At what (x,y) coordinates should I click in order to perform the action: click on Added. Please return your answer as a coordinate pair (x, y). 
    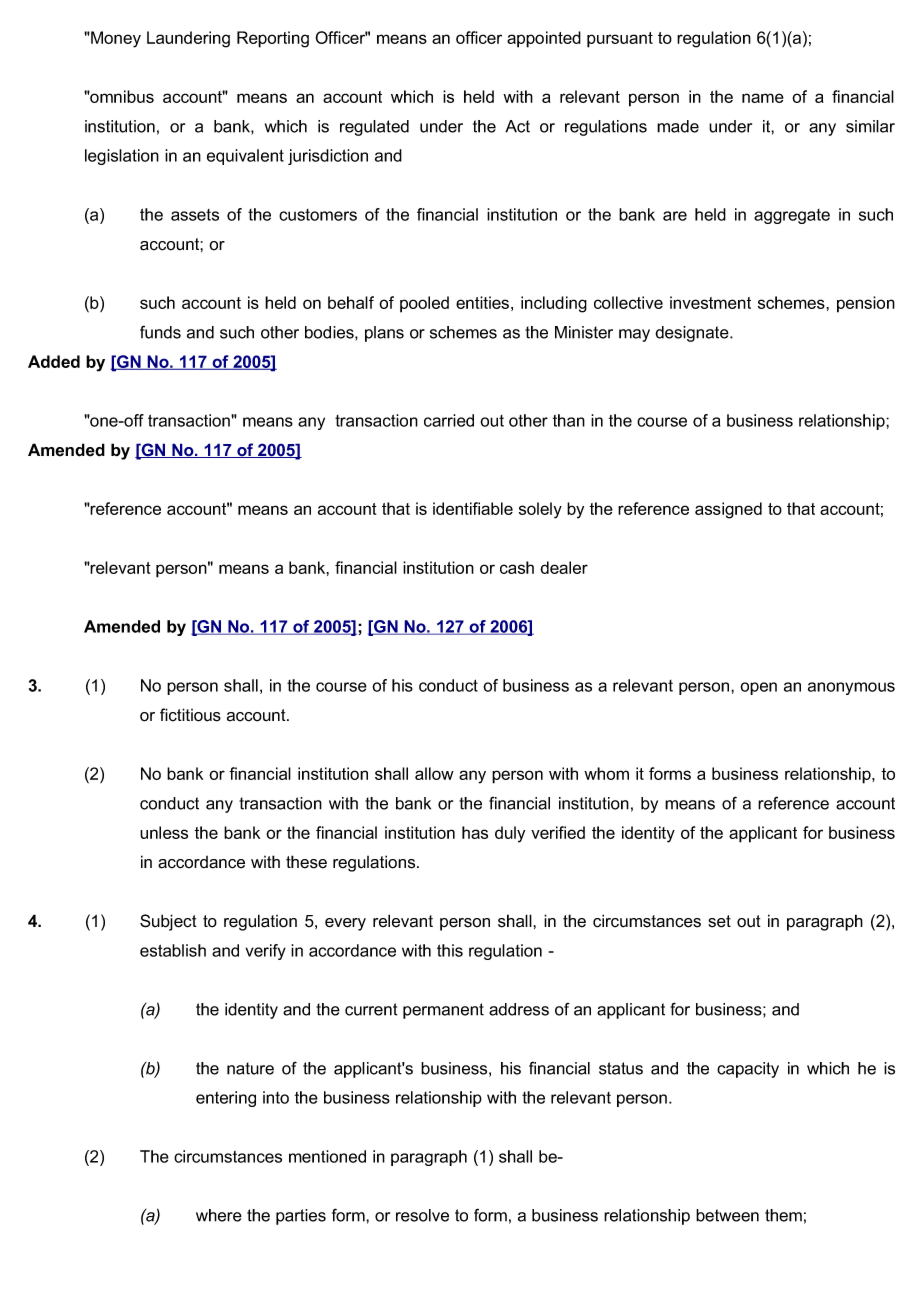
    Looking at the image, I should click on (54, 361).
